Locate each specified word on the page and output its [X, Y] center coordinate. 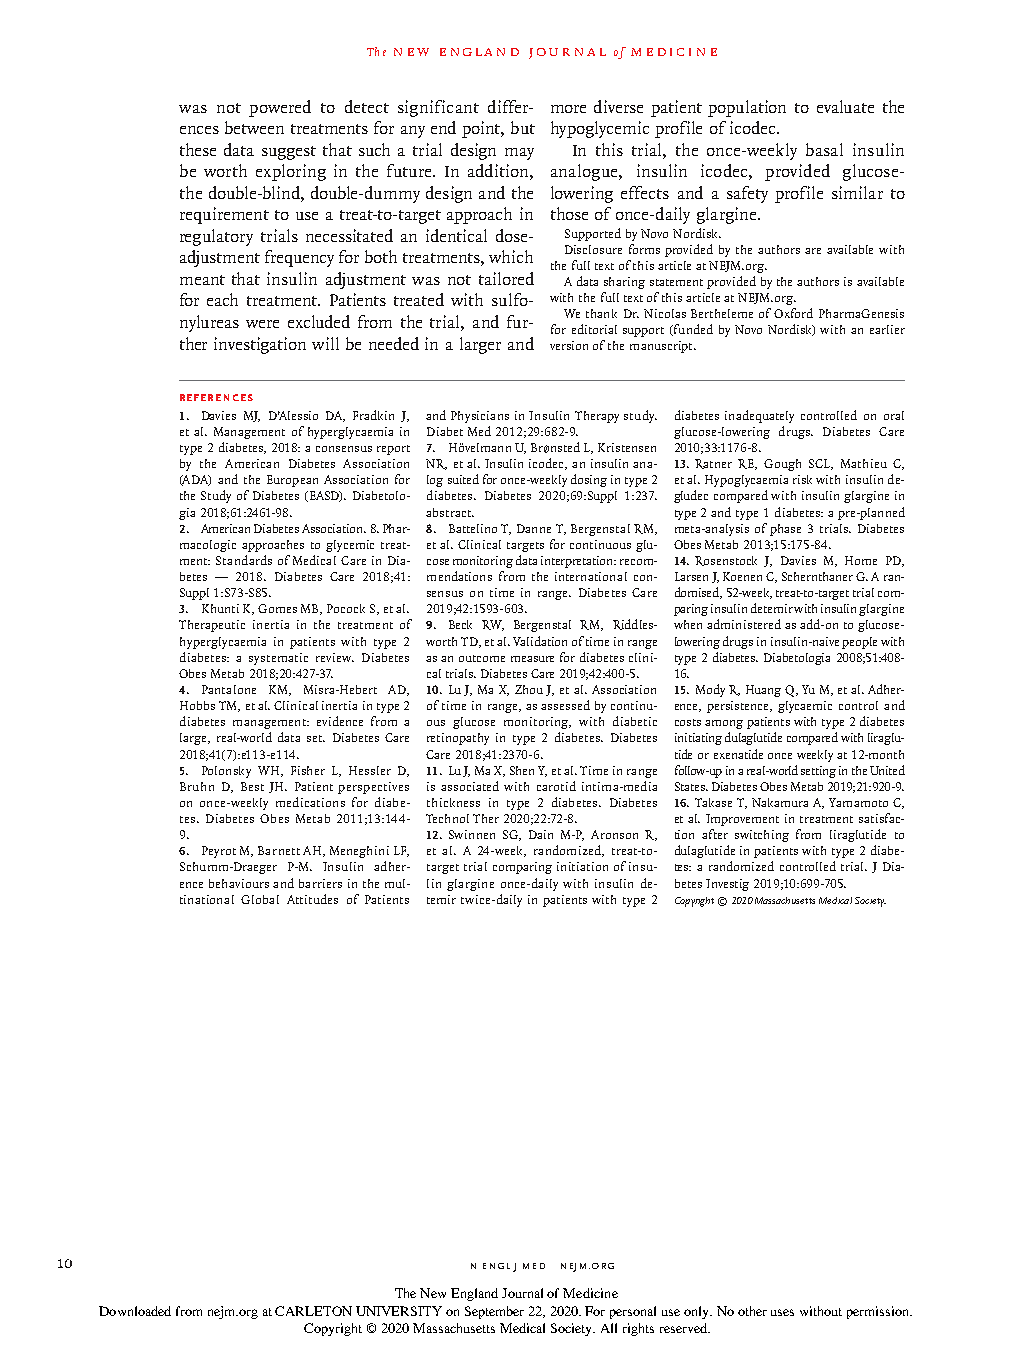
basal [824, 149]
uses [782, 1312]
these [198, 149]
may [519, 154]
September [494, 1312]
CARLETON [313, 1311]
